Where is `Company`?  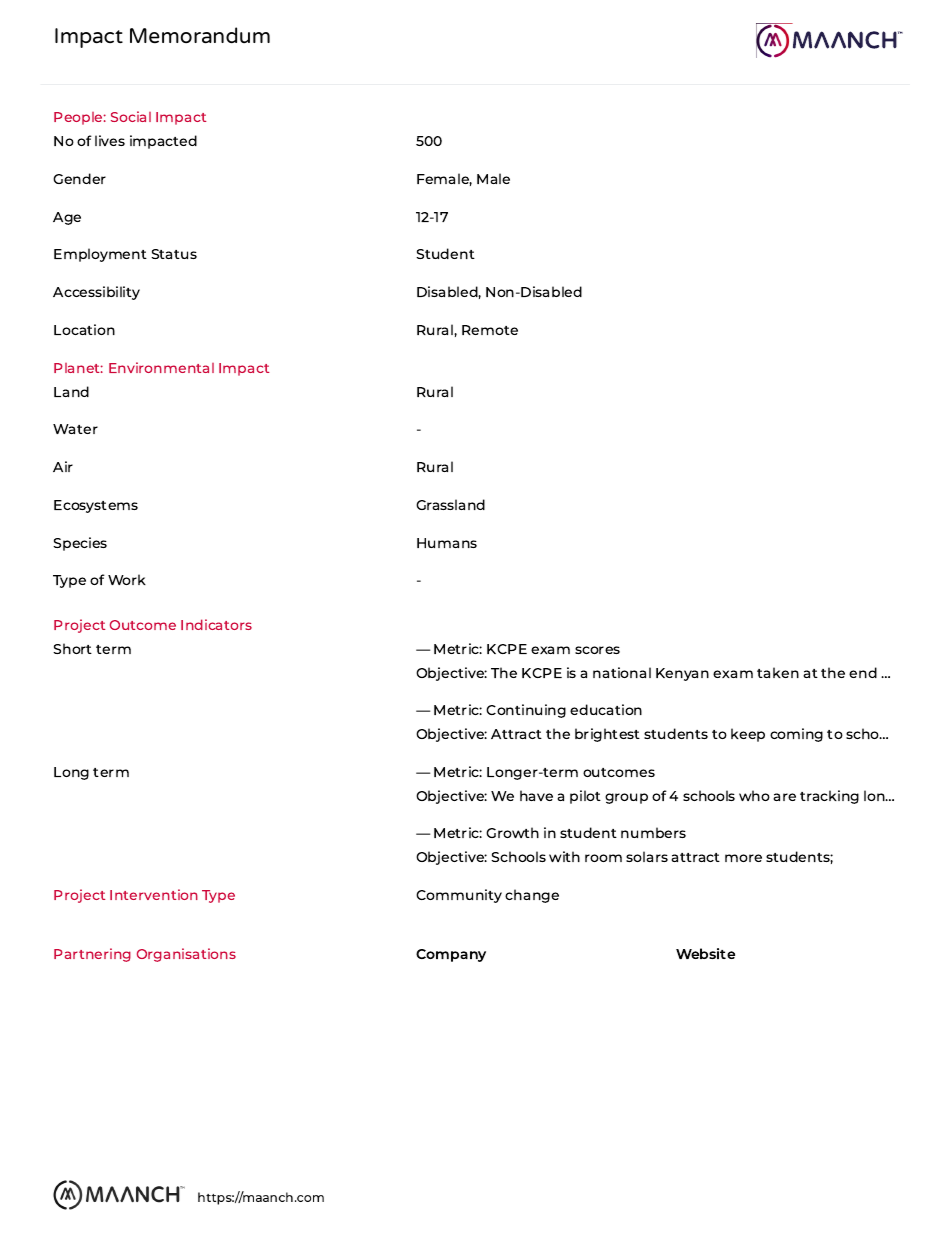
Company is located at coordinates (451, 955).
